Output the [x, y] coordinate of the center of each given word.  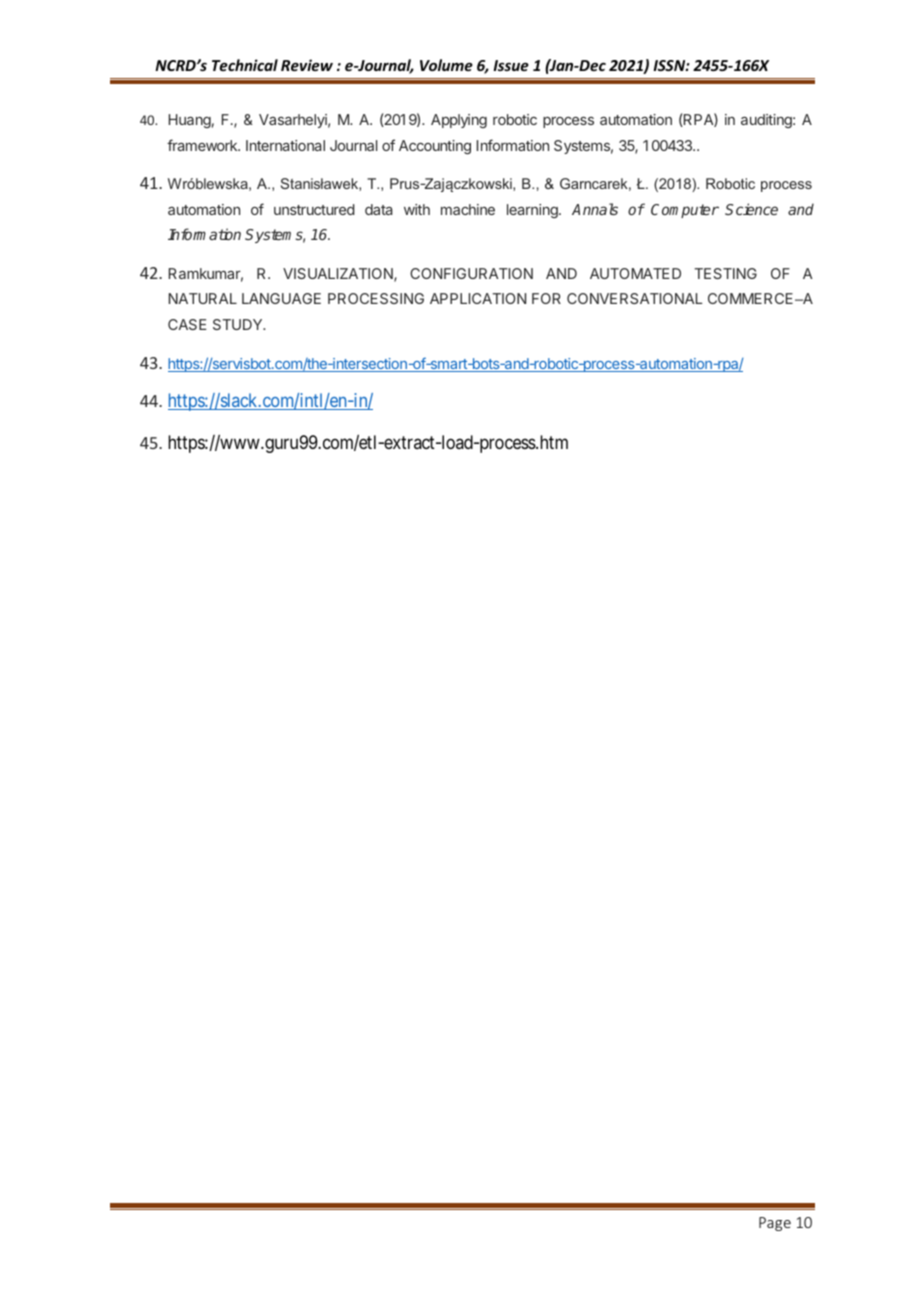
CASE [187, 324]
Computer [685, 211]
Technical [245, 65]
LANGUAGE [281, 298]
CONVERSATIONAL [634, 298]
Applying [459, 121]
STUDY [239, 324]
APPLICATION [478, 298]
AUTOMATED [635, 273]
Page [775, 1224]
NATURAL [203, 298]
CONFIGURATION [471, 273]
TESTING [725, 273]
